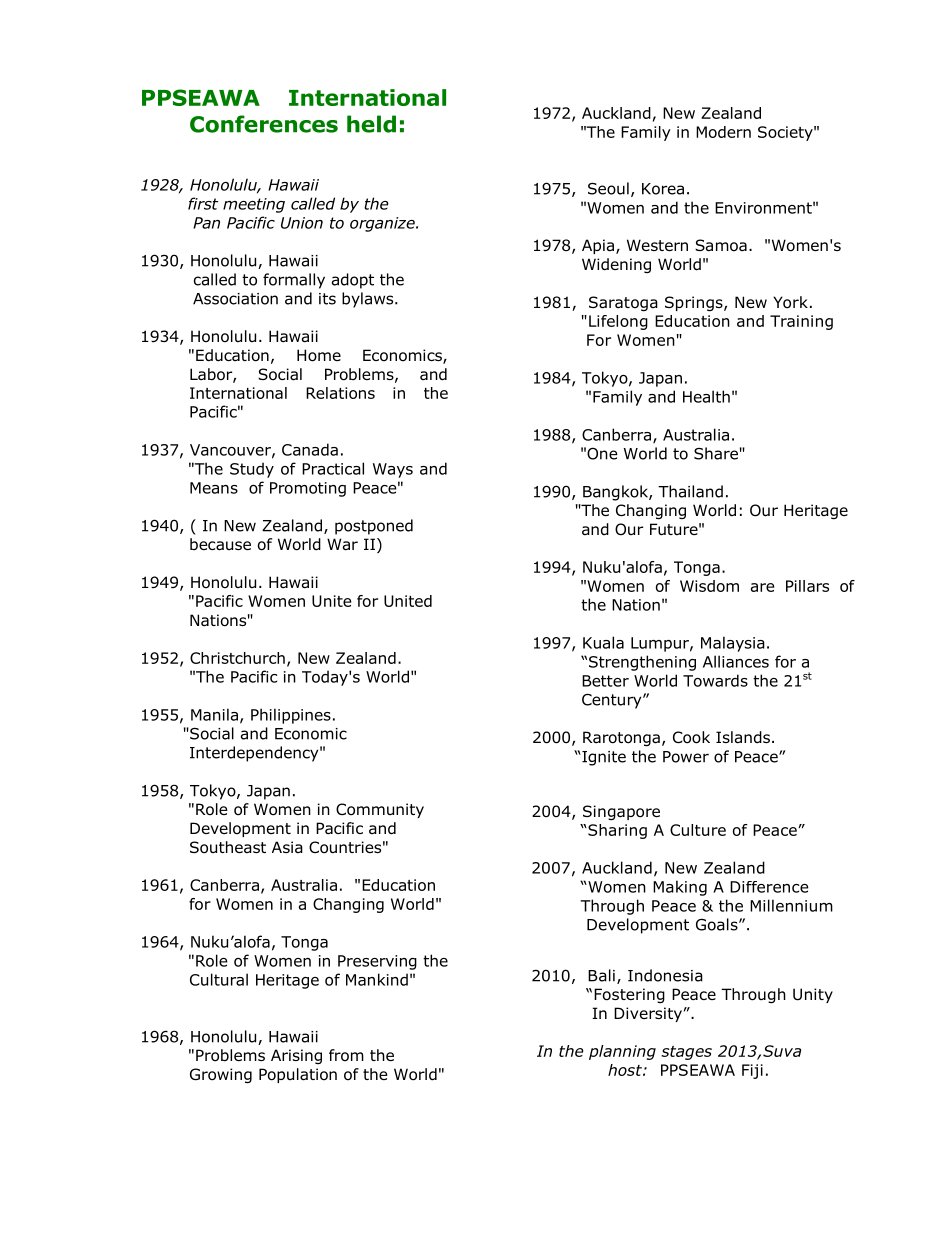  Describe the element at coordinates (291, 716) in the screenshot. I see `Philippines` at that location.
